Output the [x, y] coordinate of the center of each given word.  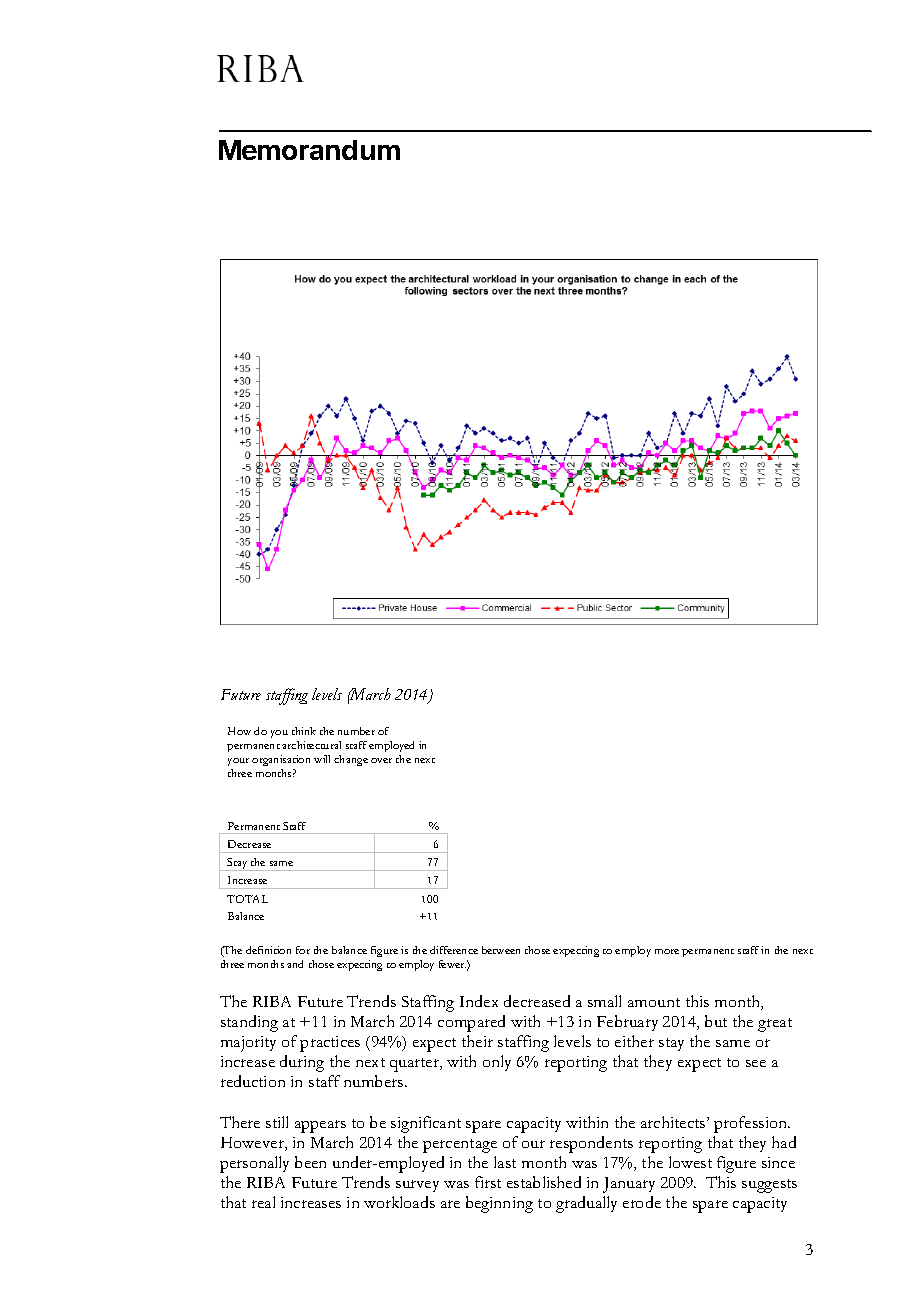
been [310, 1162]
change [351, 760]
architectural [311, 745]
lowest [690, 1162]
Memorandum [309, 150]
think [304, 731]
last [505, 1162]
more [667, 951]
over [381, 760]
